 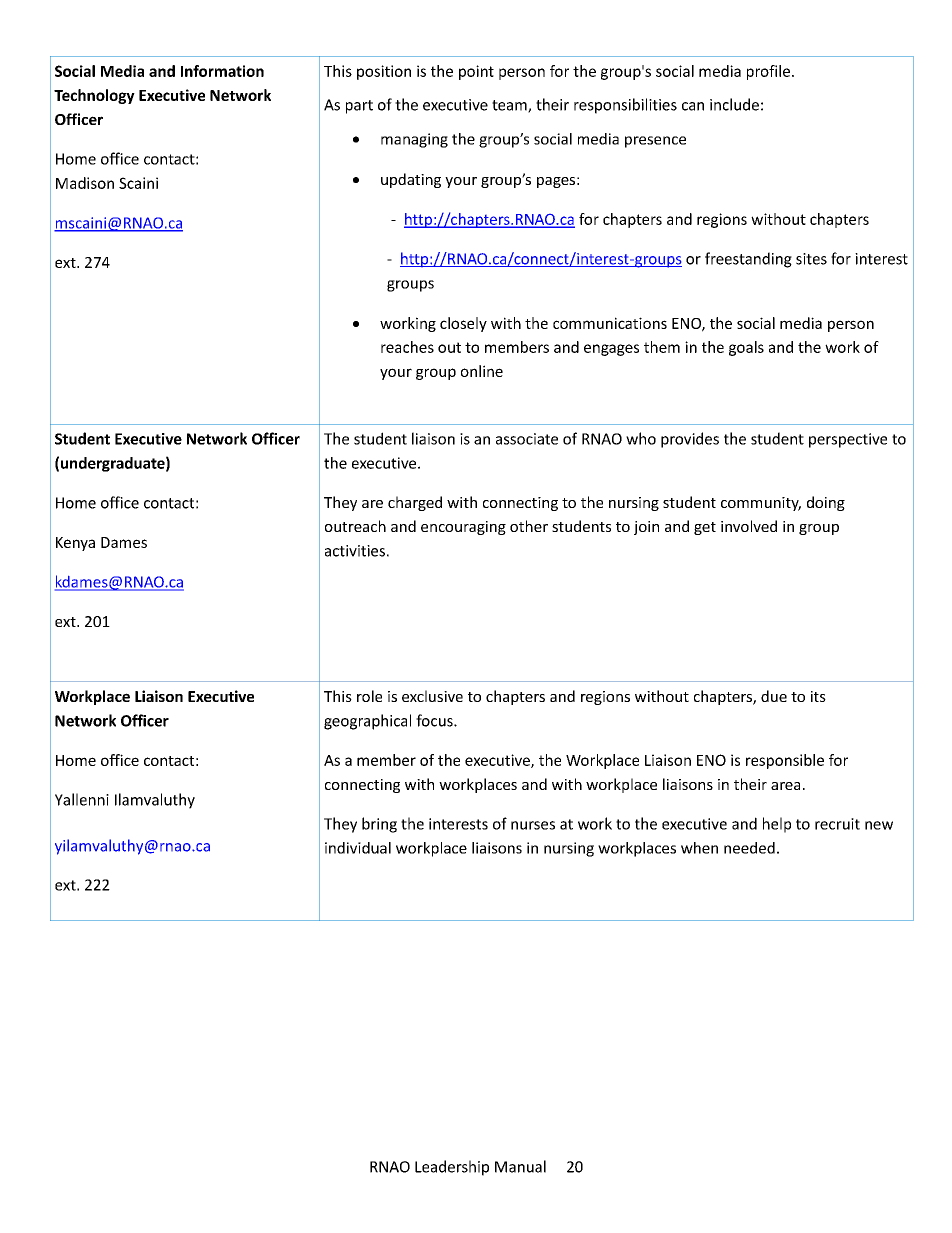 What do you see at coordinates (520, 1166) in the screenshot?
I see `Manual` at bounding box center [520, 1166].
